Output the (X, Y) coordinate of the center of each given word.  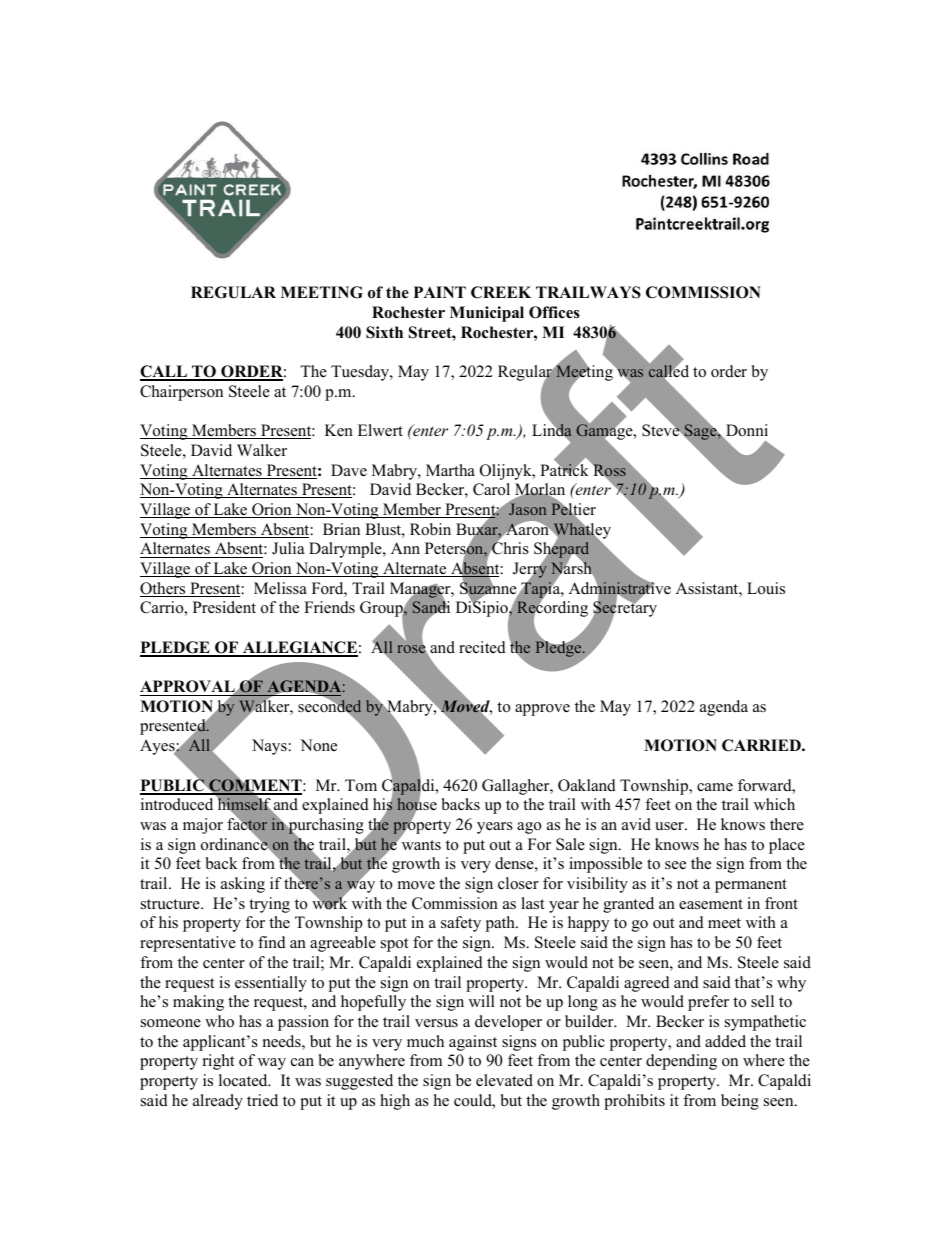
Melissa (280, 588)
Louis (766, 588)
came (715, 787)
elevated (504, 1080)
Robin (430, 529)
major (203, 826)
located (244, 1080)
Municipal (487, 314)
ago (529, 828)
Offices (554, 312)
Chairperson (181, 393)
